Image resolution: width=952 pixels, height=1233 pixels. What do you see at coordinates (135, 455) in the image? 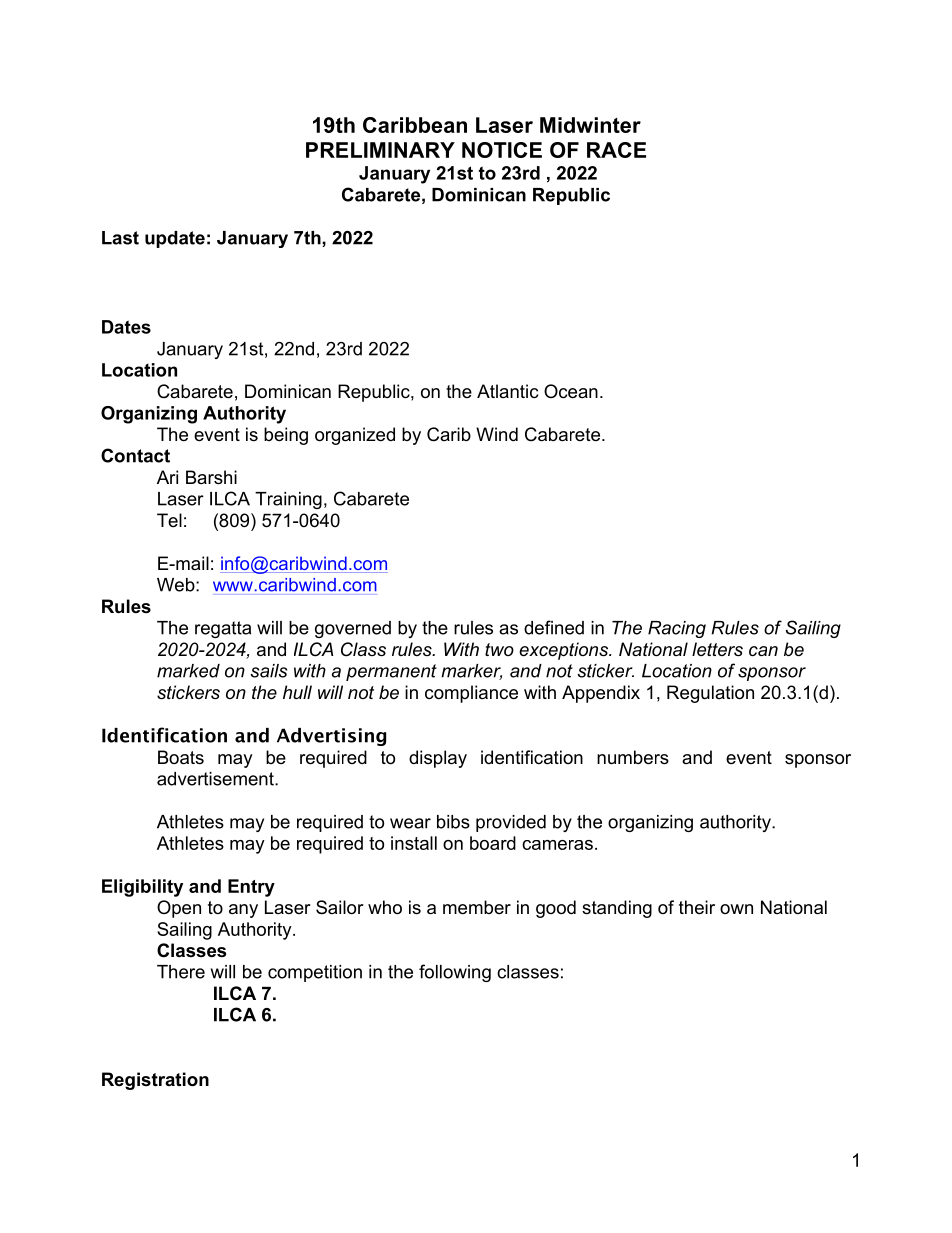
I see `Contact` at bounding box center [135, 455].
